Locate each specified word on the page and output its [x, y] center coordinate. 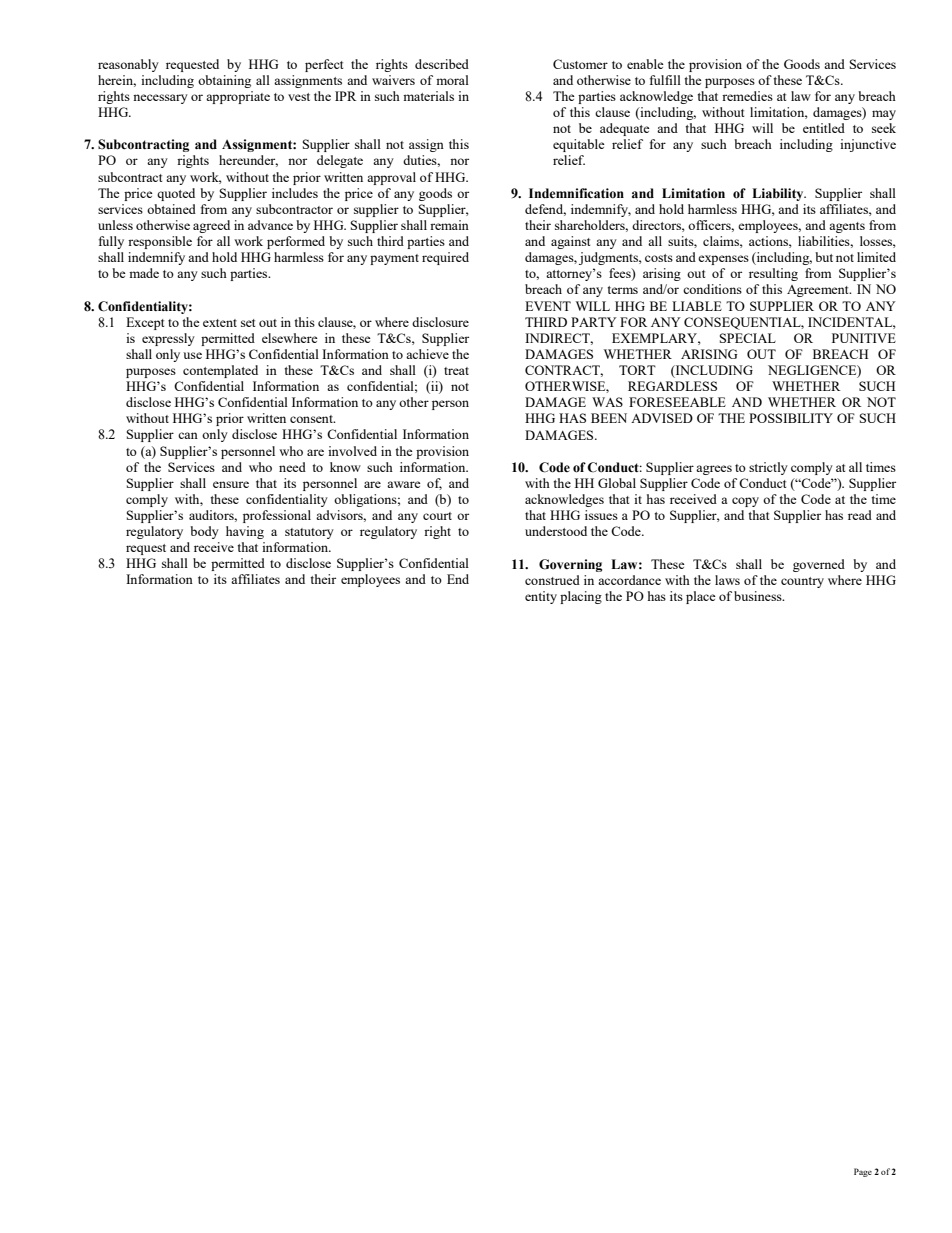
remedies [747, 96]
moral [452, 80]
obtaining [224, 81]
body [204, 532]
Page [863, 1172]
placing [581, 597]
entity [541, 597]
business [759, 596]
